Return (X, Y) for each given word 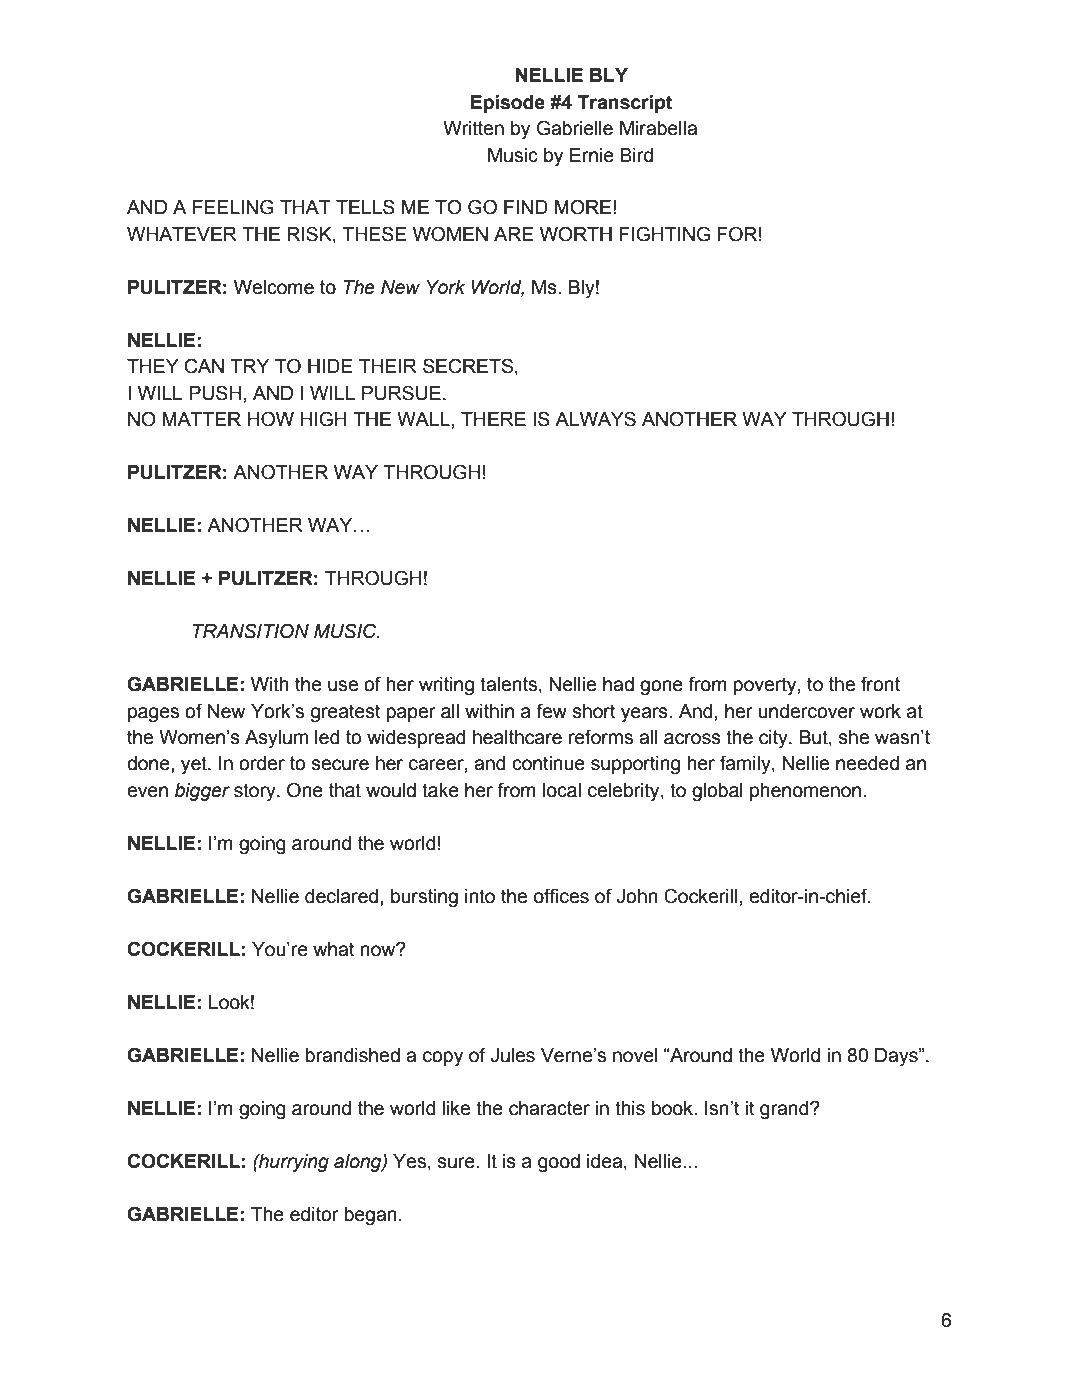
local (562, 790)
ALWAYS (595, 419)
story (256, 792)
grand (785, 1110)
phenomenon (805, 792)
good (559, 1163)
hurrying (293, 1163)
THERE (493, 419)
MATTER (201, 419)
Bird (636, 155)
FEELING (233, 207)
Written (473, 128)
